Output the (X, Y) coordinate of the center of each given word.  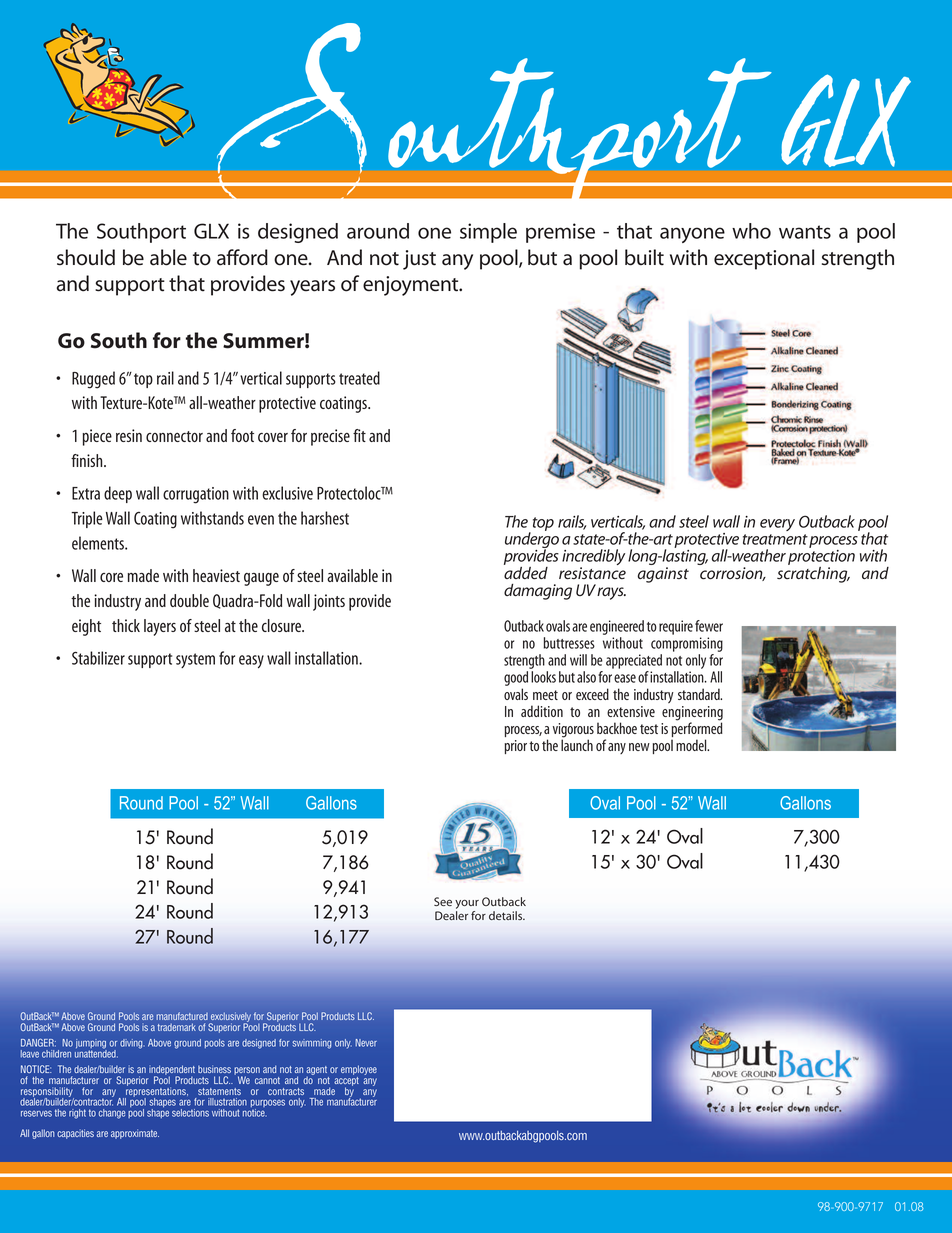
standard (700, 694)
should (86, 257)
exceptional (764, 259)
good (516, 680)
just (419, 260)
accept (346, 1083)
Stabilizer (98, 658)
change (112, 1114)
